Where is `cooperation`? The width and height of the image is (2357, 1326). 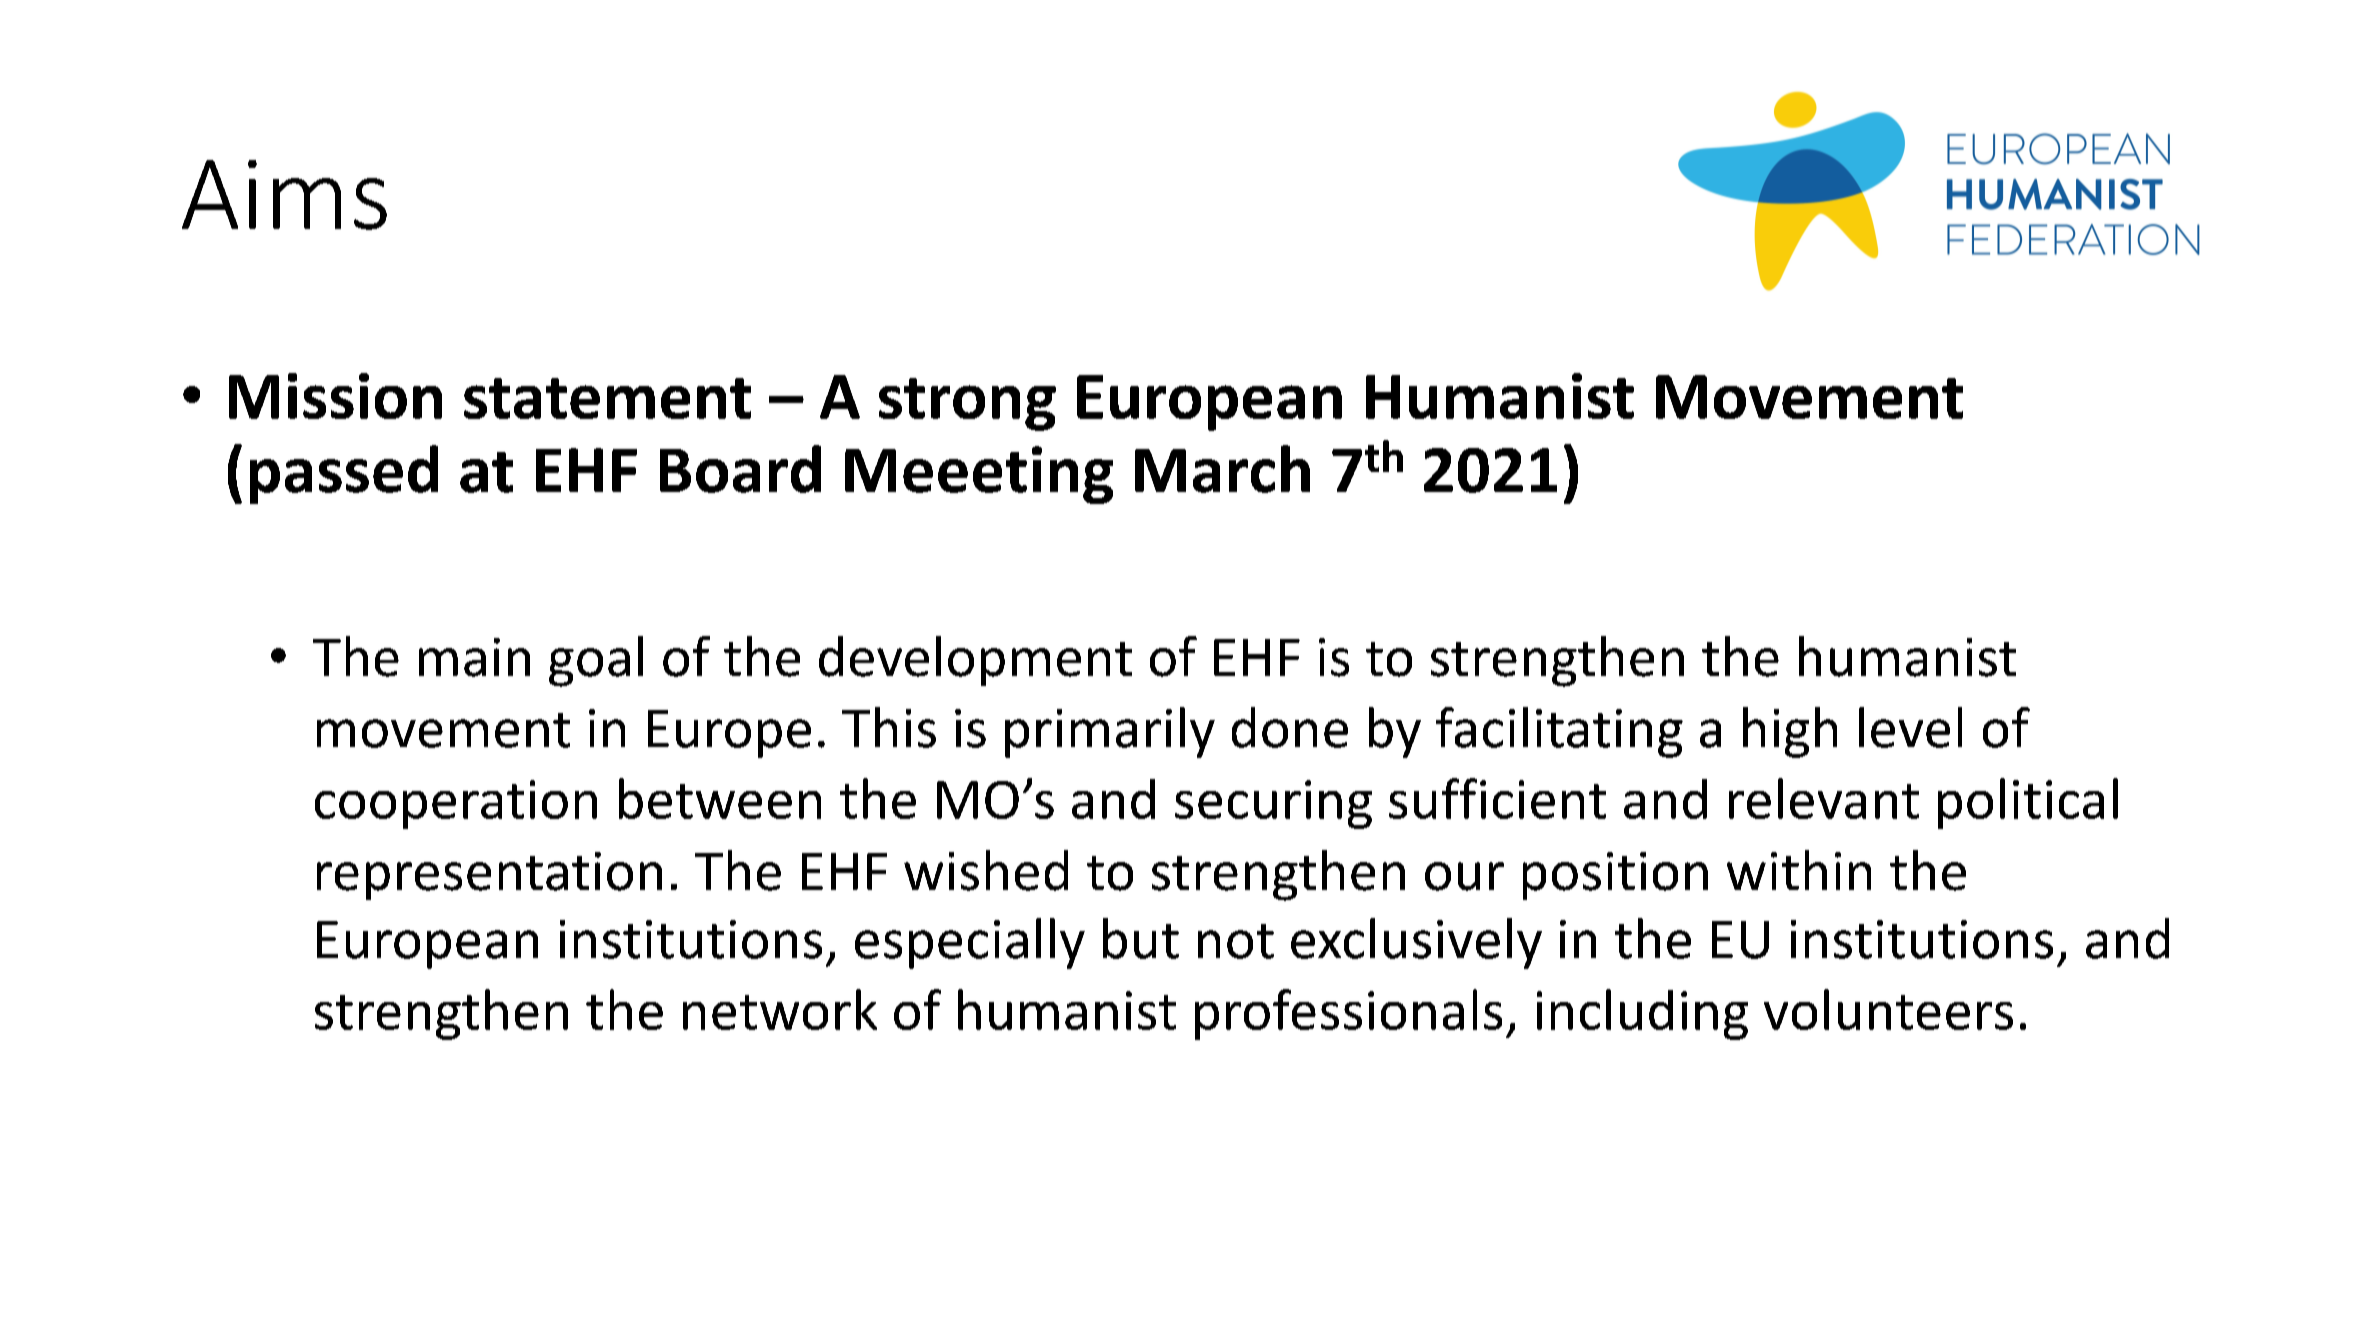
cooperation is located at coordinates (456, 804).
